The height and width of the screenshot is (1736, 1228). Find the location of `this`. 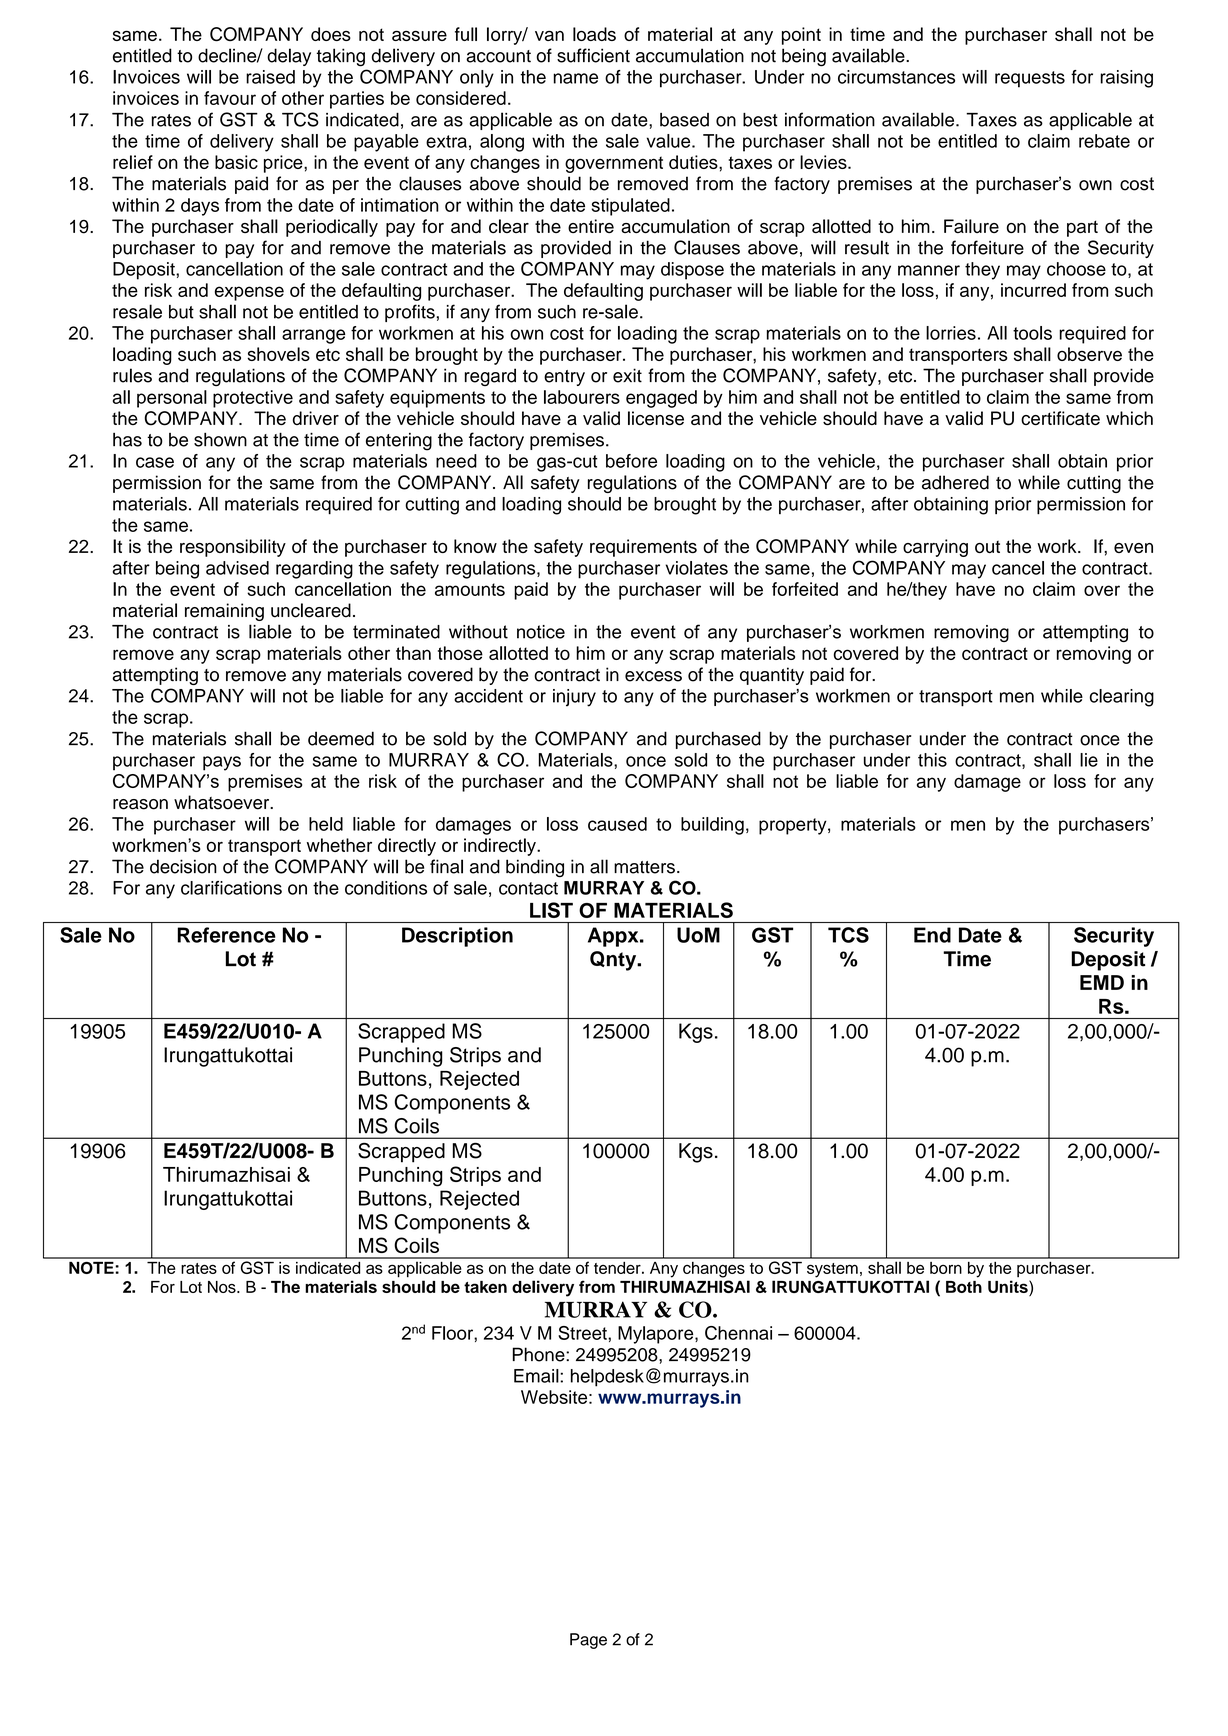

this is located at coordinates (932, 760).
